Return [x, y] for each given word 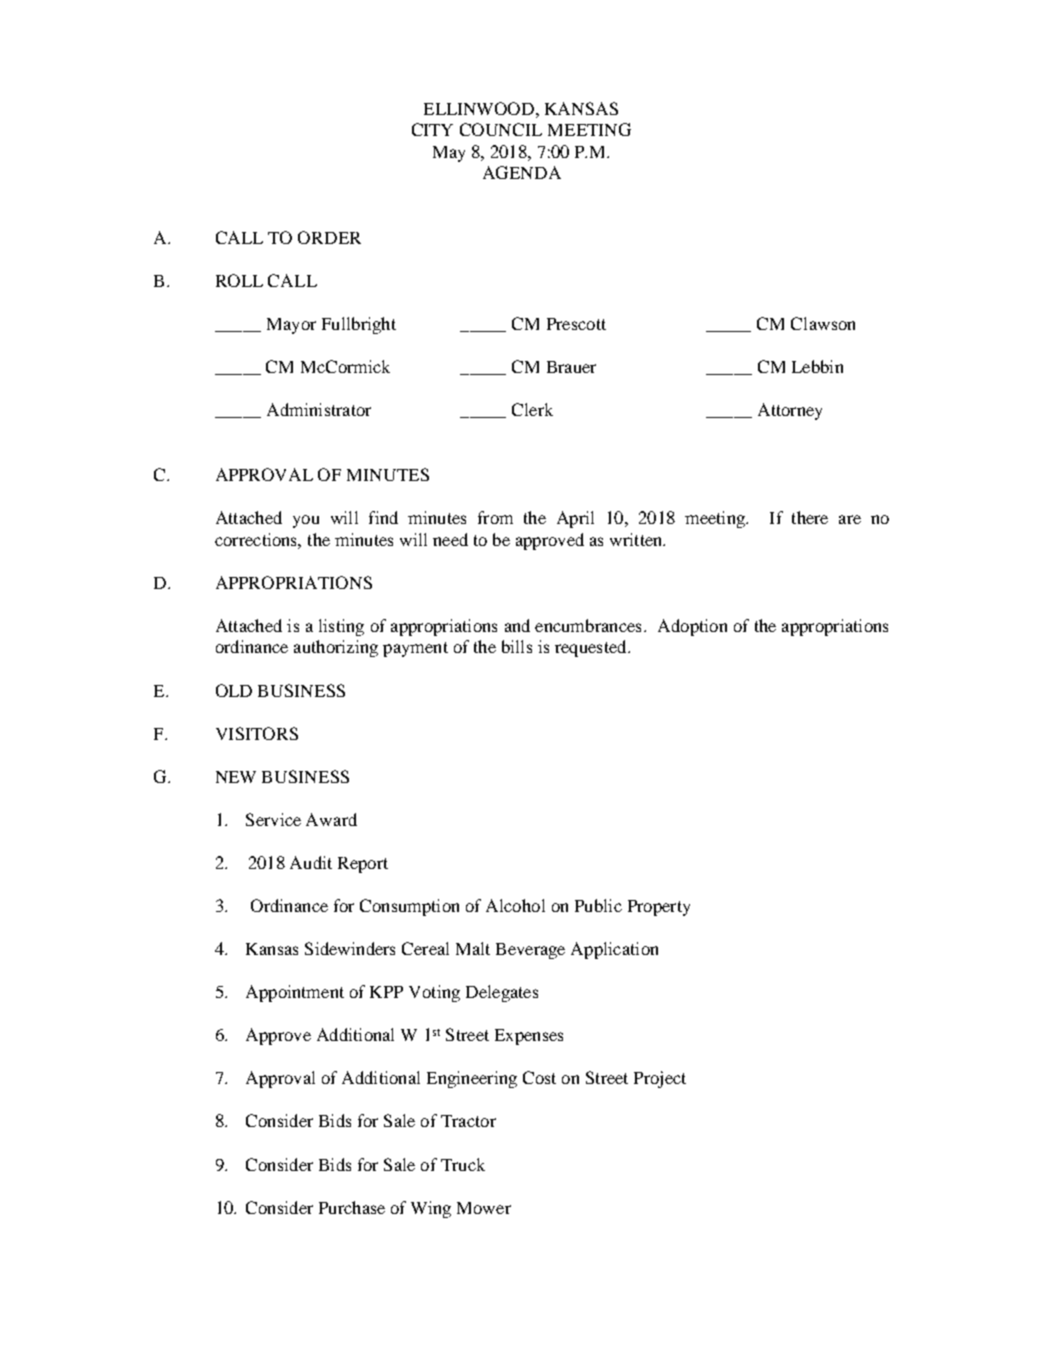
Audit [311, 862]
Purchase [352, 1207]
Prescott [576, 324]
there [810, 517]
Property [659, 908]
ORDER [329, 237]
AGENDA [522, 172]
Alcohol [515, 905]
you [306, 521]
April [575, 519]
